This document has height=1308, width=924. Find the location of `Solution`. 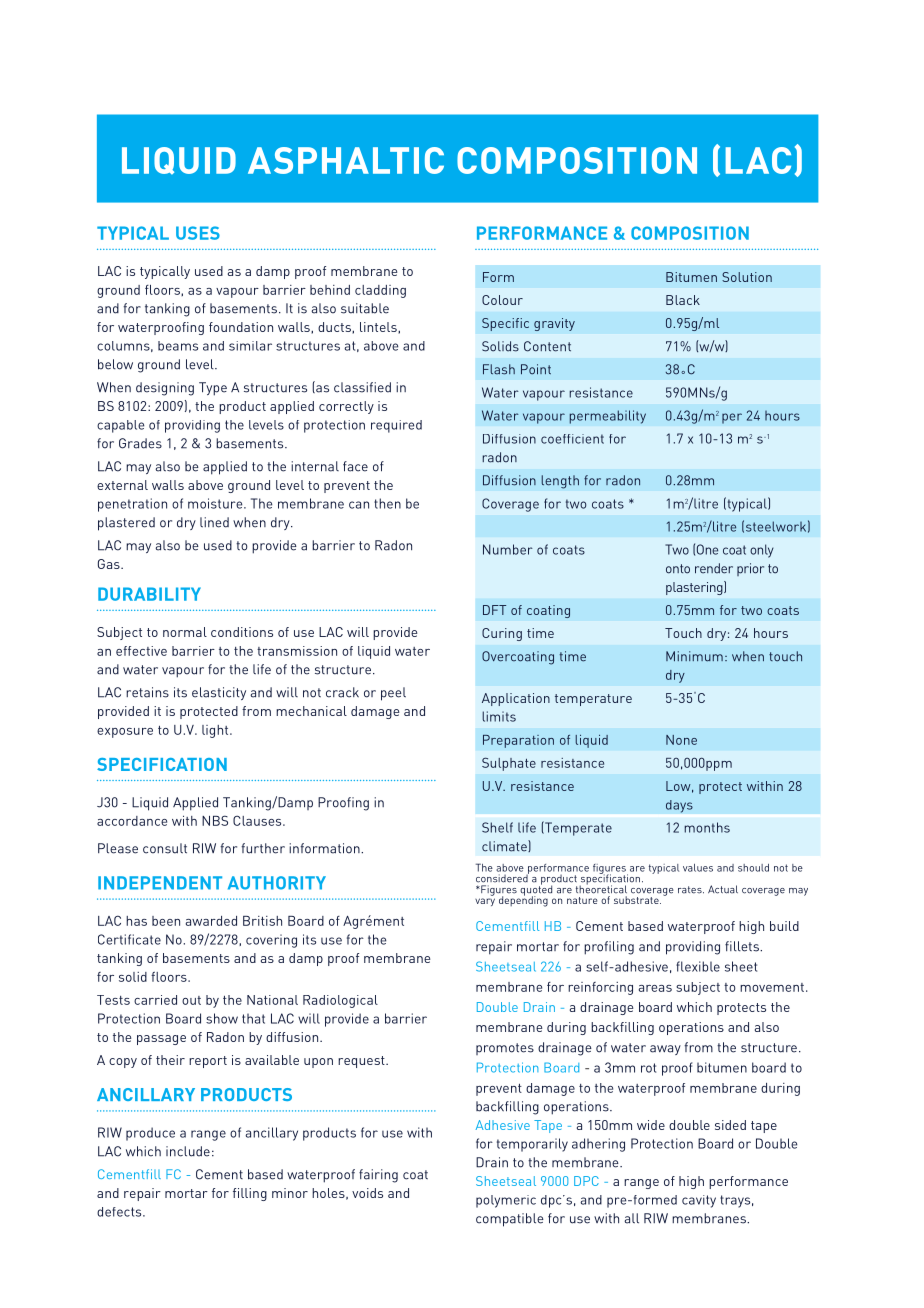

Solution is located at coordinates (747, 277).
